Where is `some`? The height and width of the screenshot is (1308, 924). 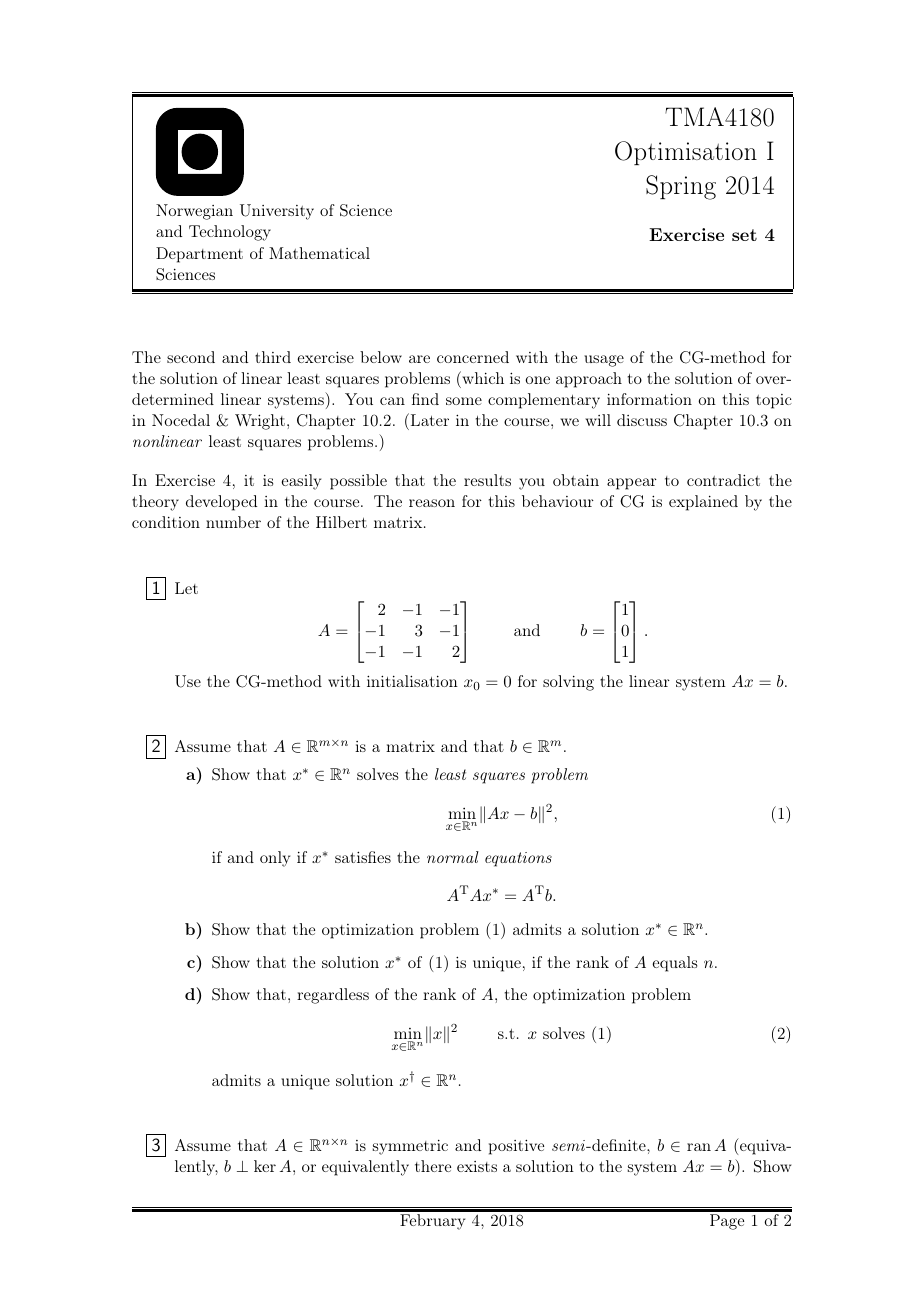 some is located at coordinates (464, 401).
